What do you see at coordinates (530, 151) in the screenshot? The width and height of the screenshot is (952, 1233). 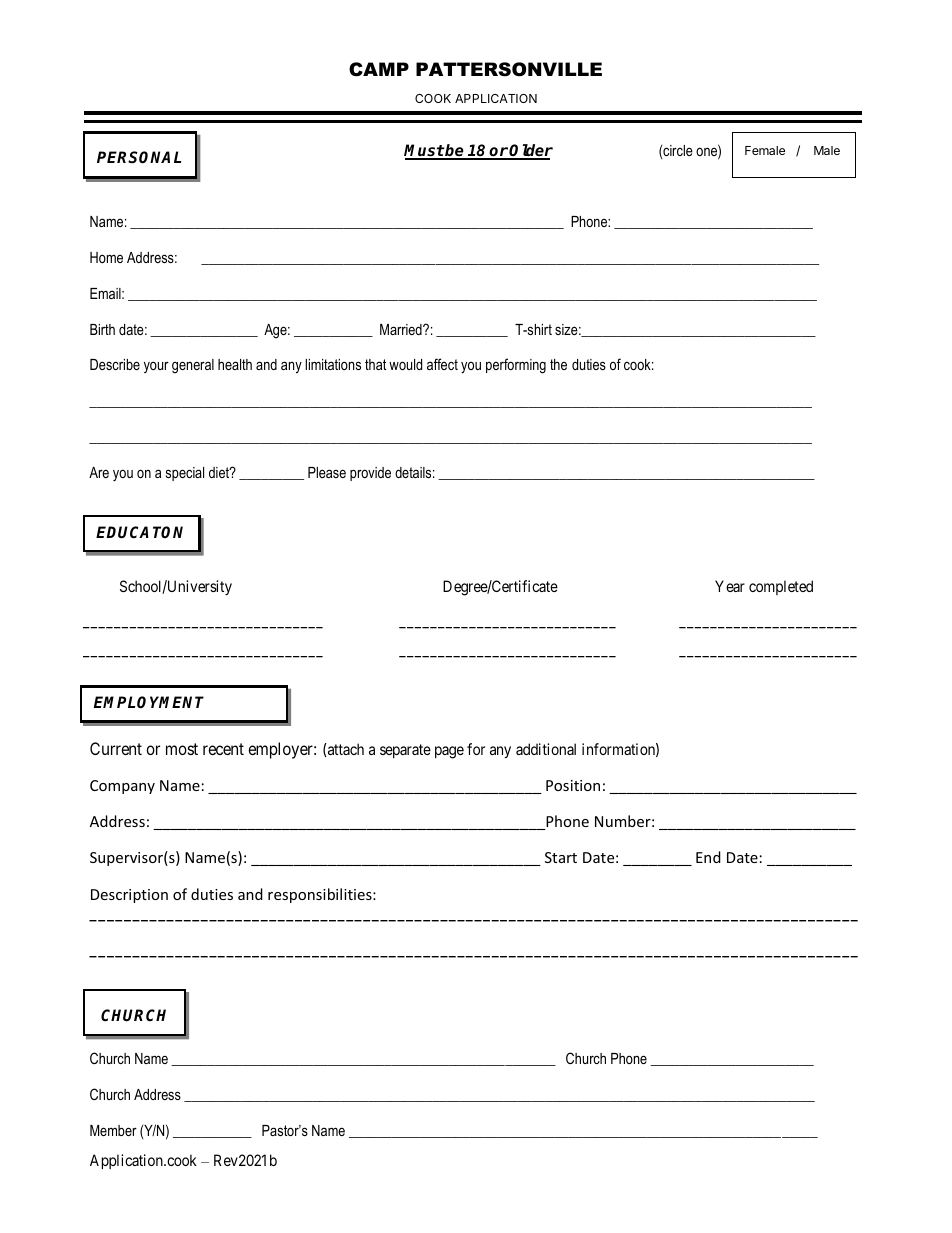 I see `Older` at bounding box center [530, 151].
